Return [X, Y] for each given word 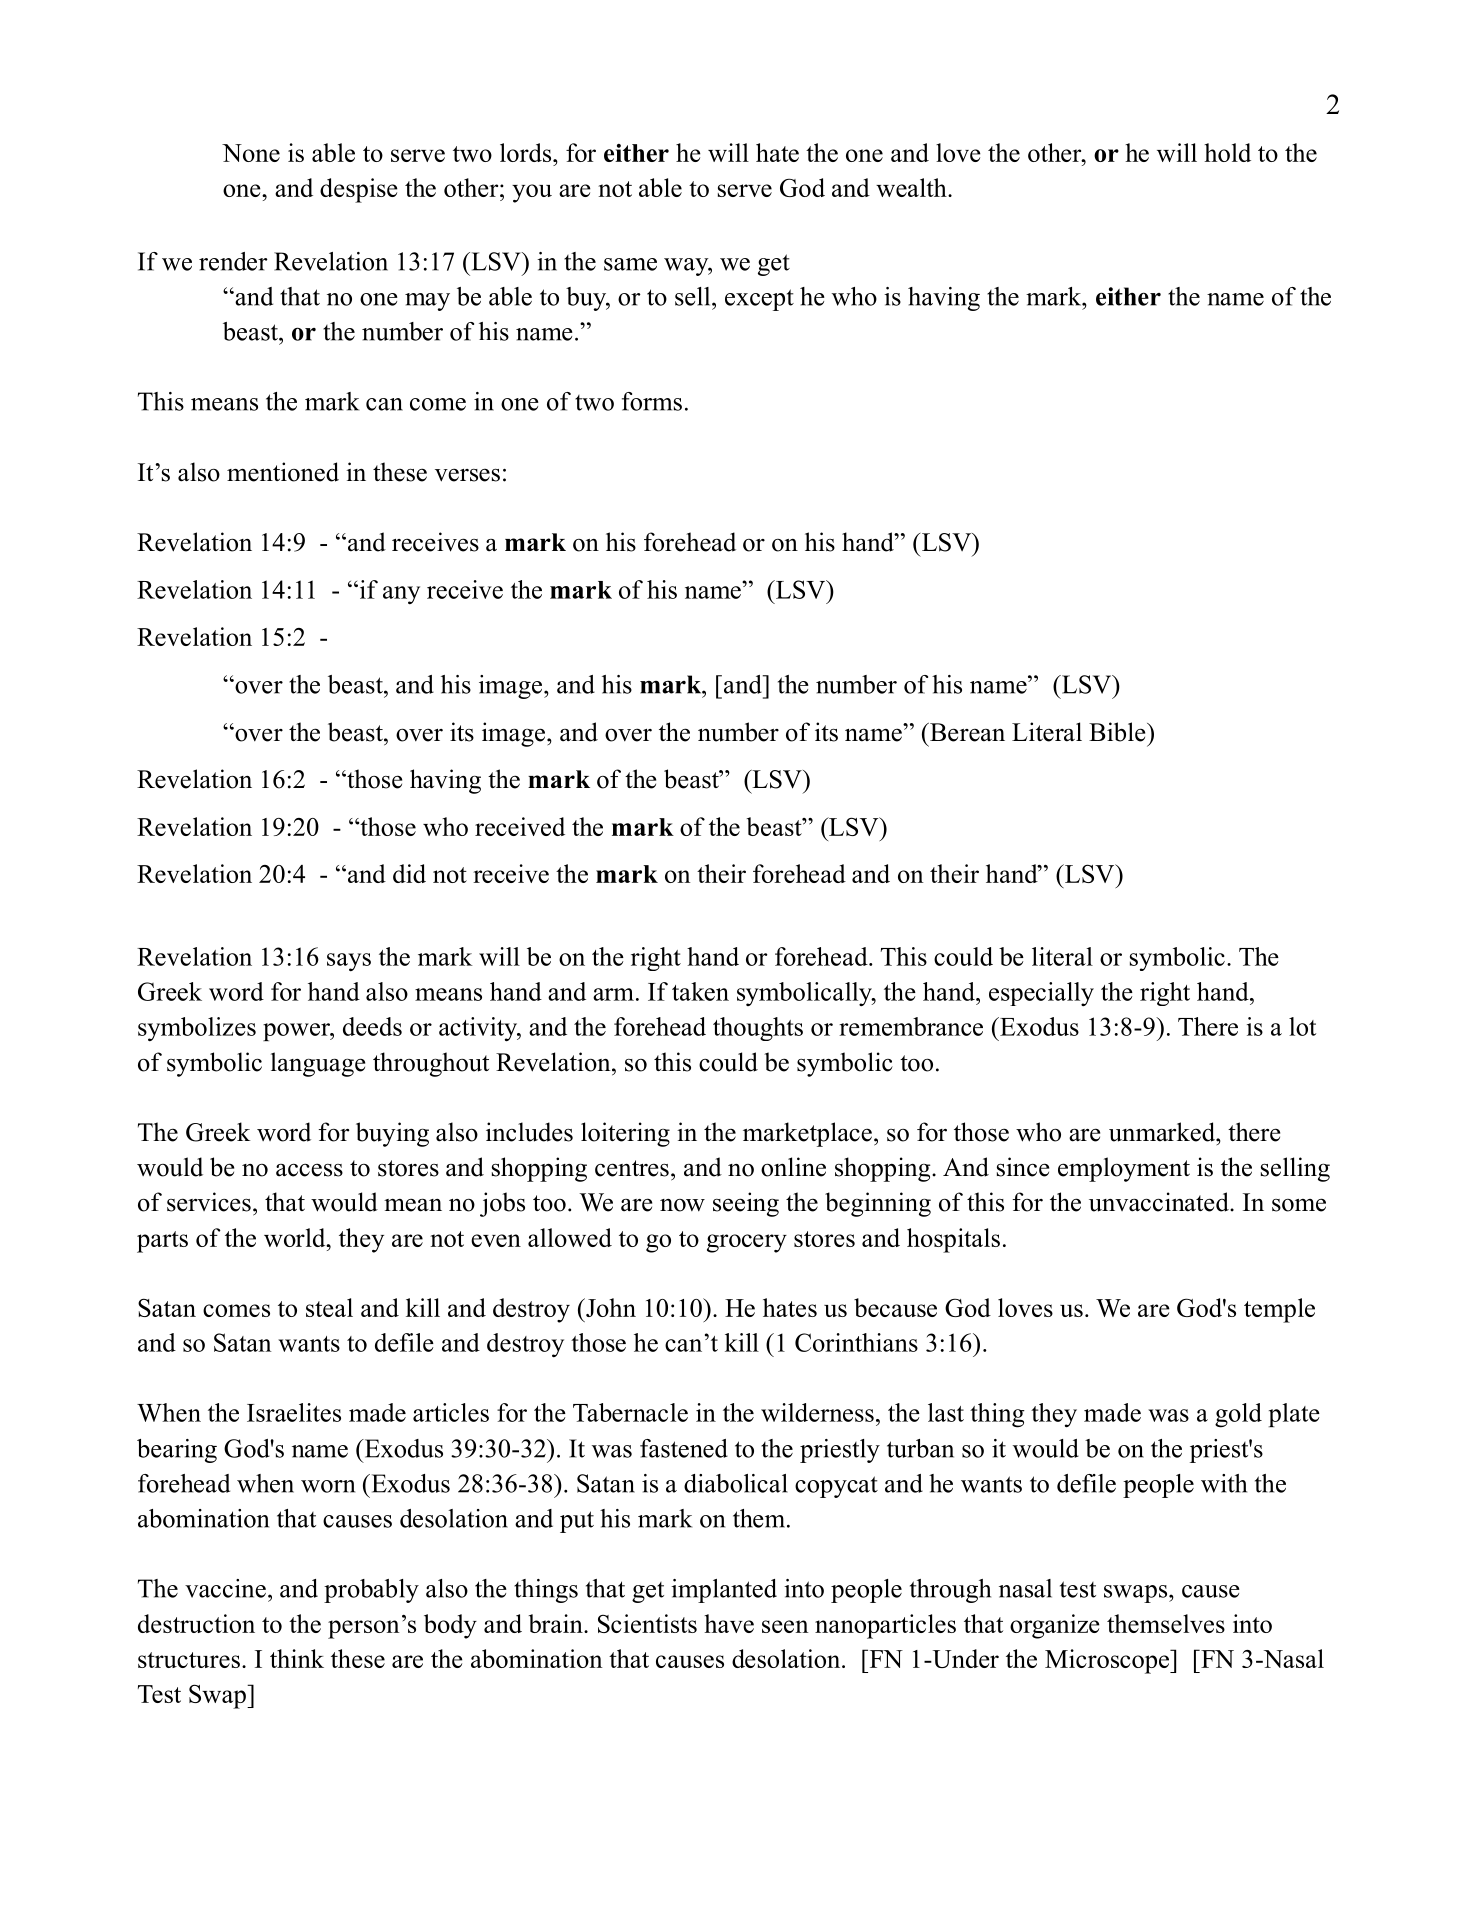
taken [700, 991]
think [297, 1658]
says [349, 962]
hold [1227, 152]
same [630, 264]
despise [359, 190]
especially [1041, 994]
